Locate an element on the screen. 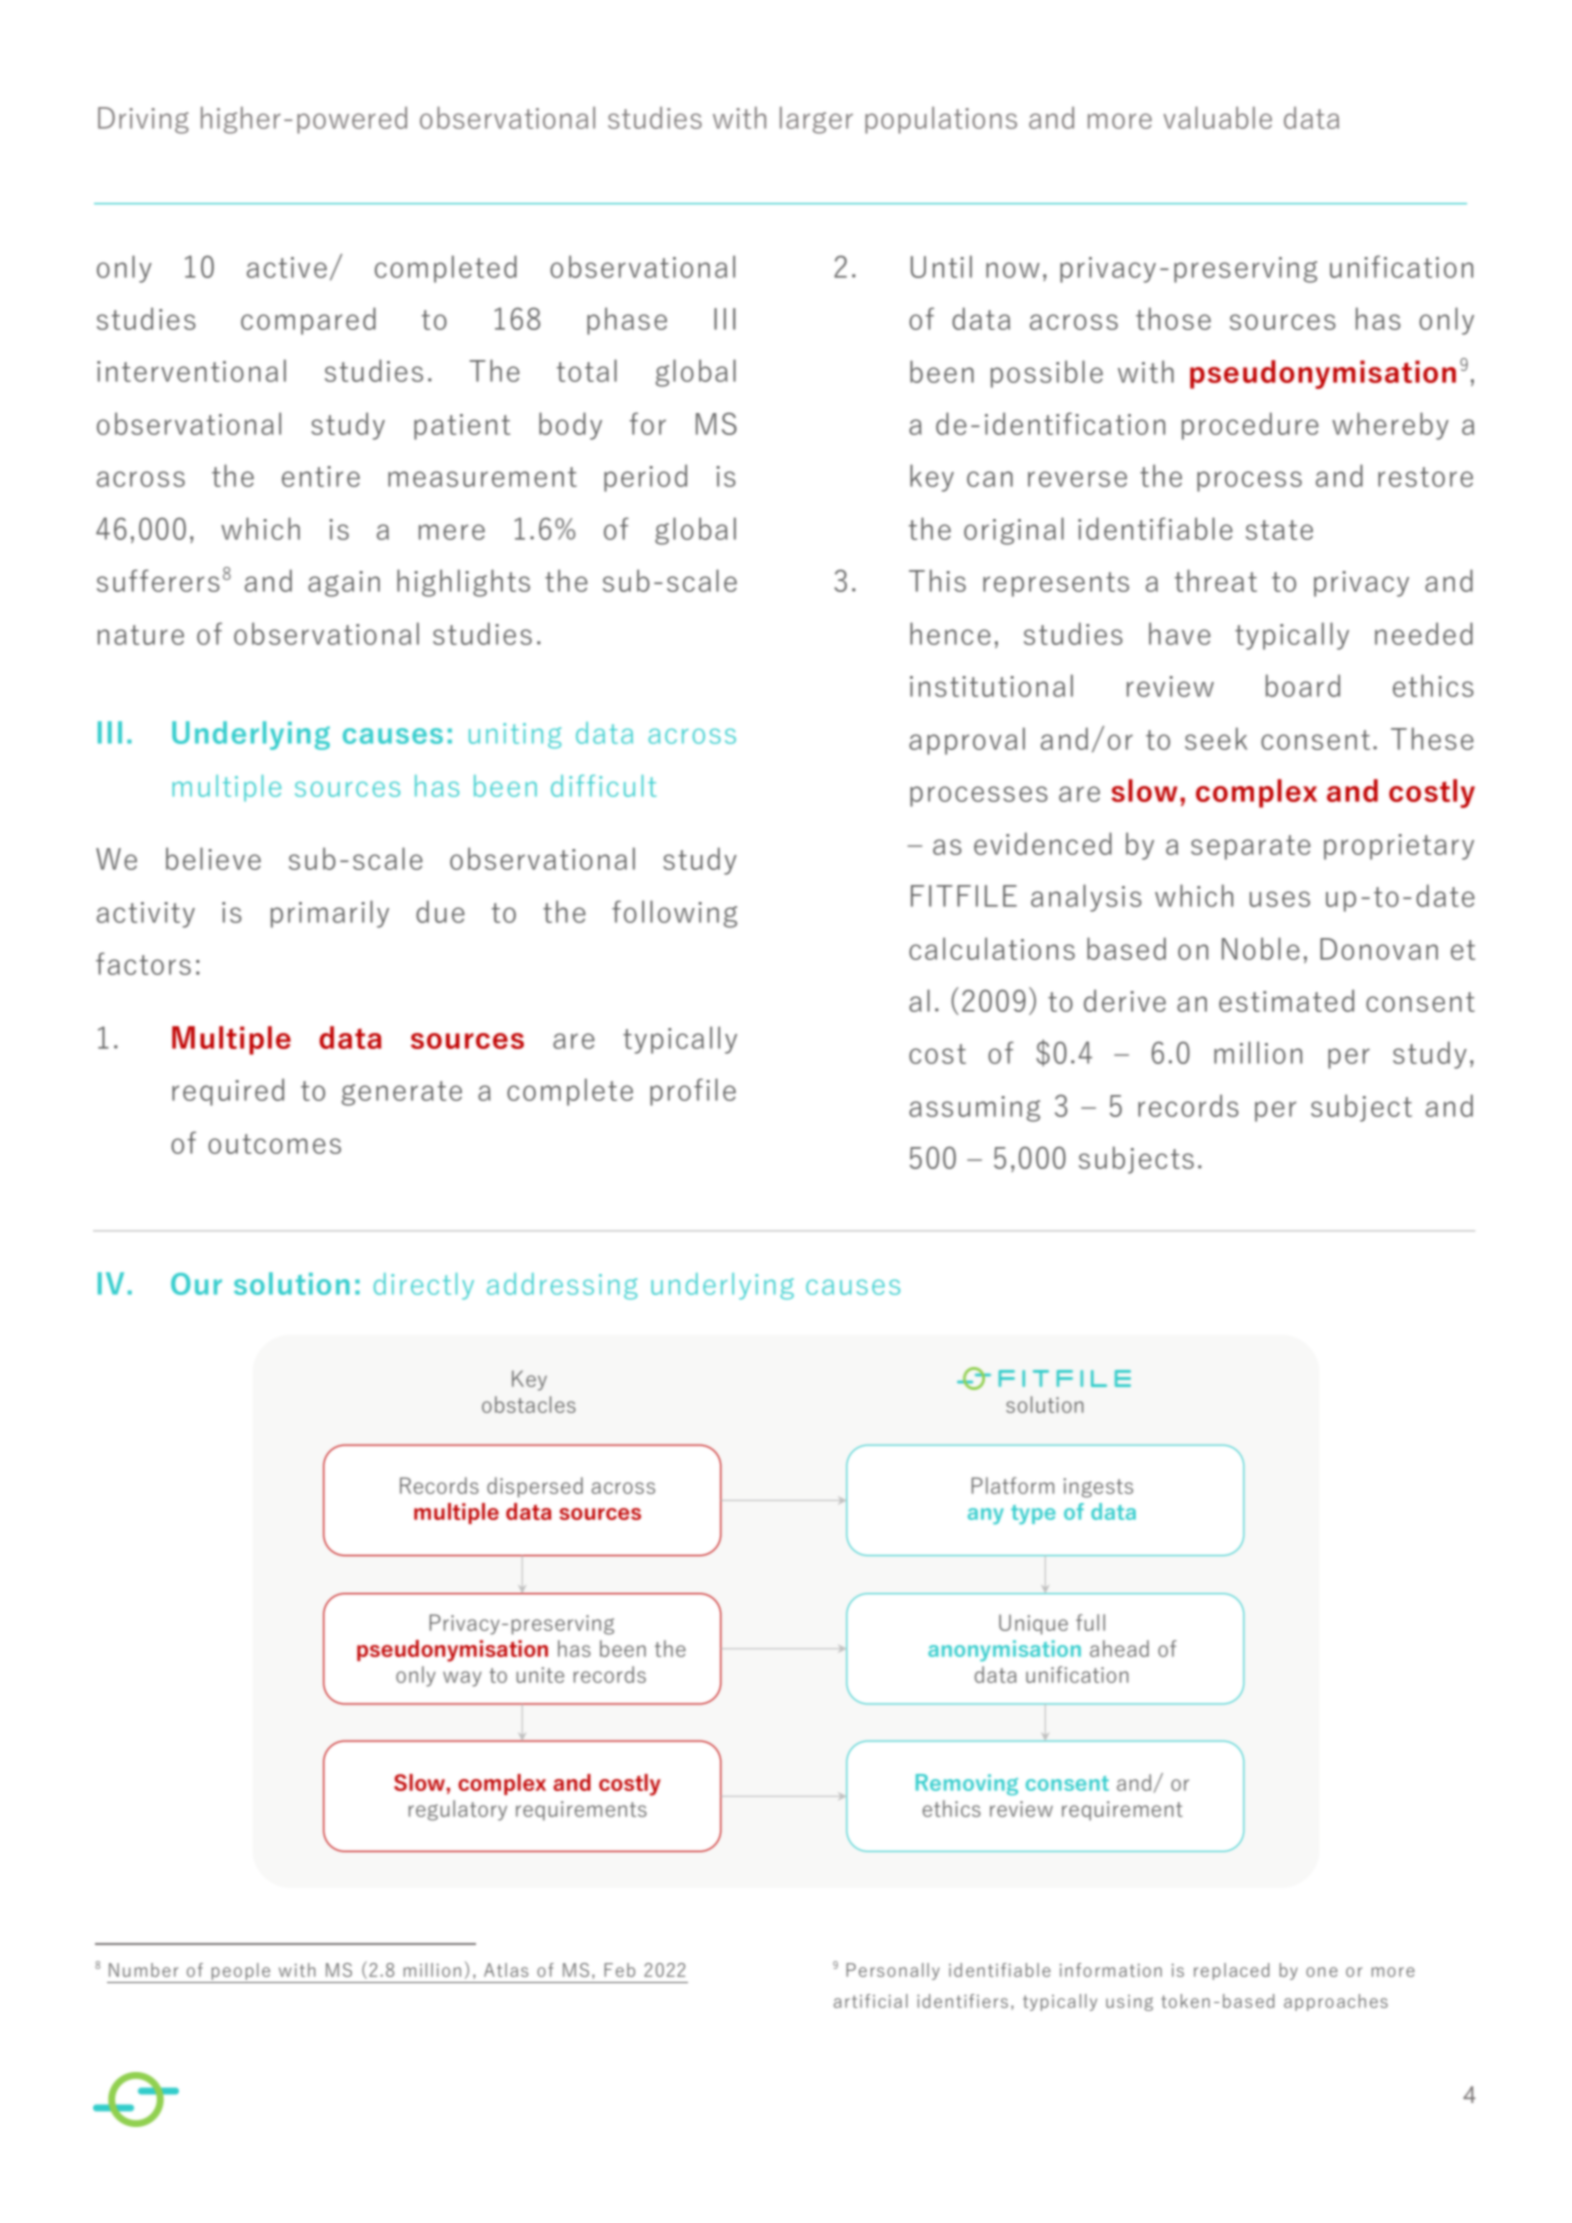 Image resolution: width=1572 pixels, height=2223 pixels. one is located at coordinates (1322, 1972).
